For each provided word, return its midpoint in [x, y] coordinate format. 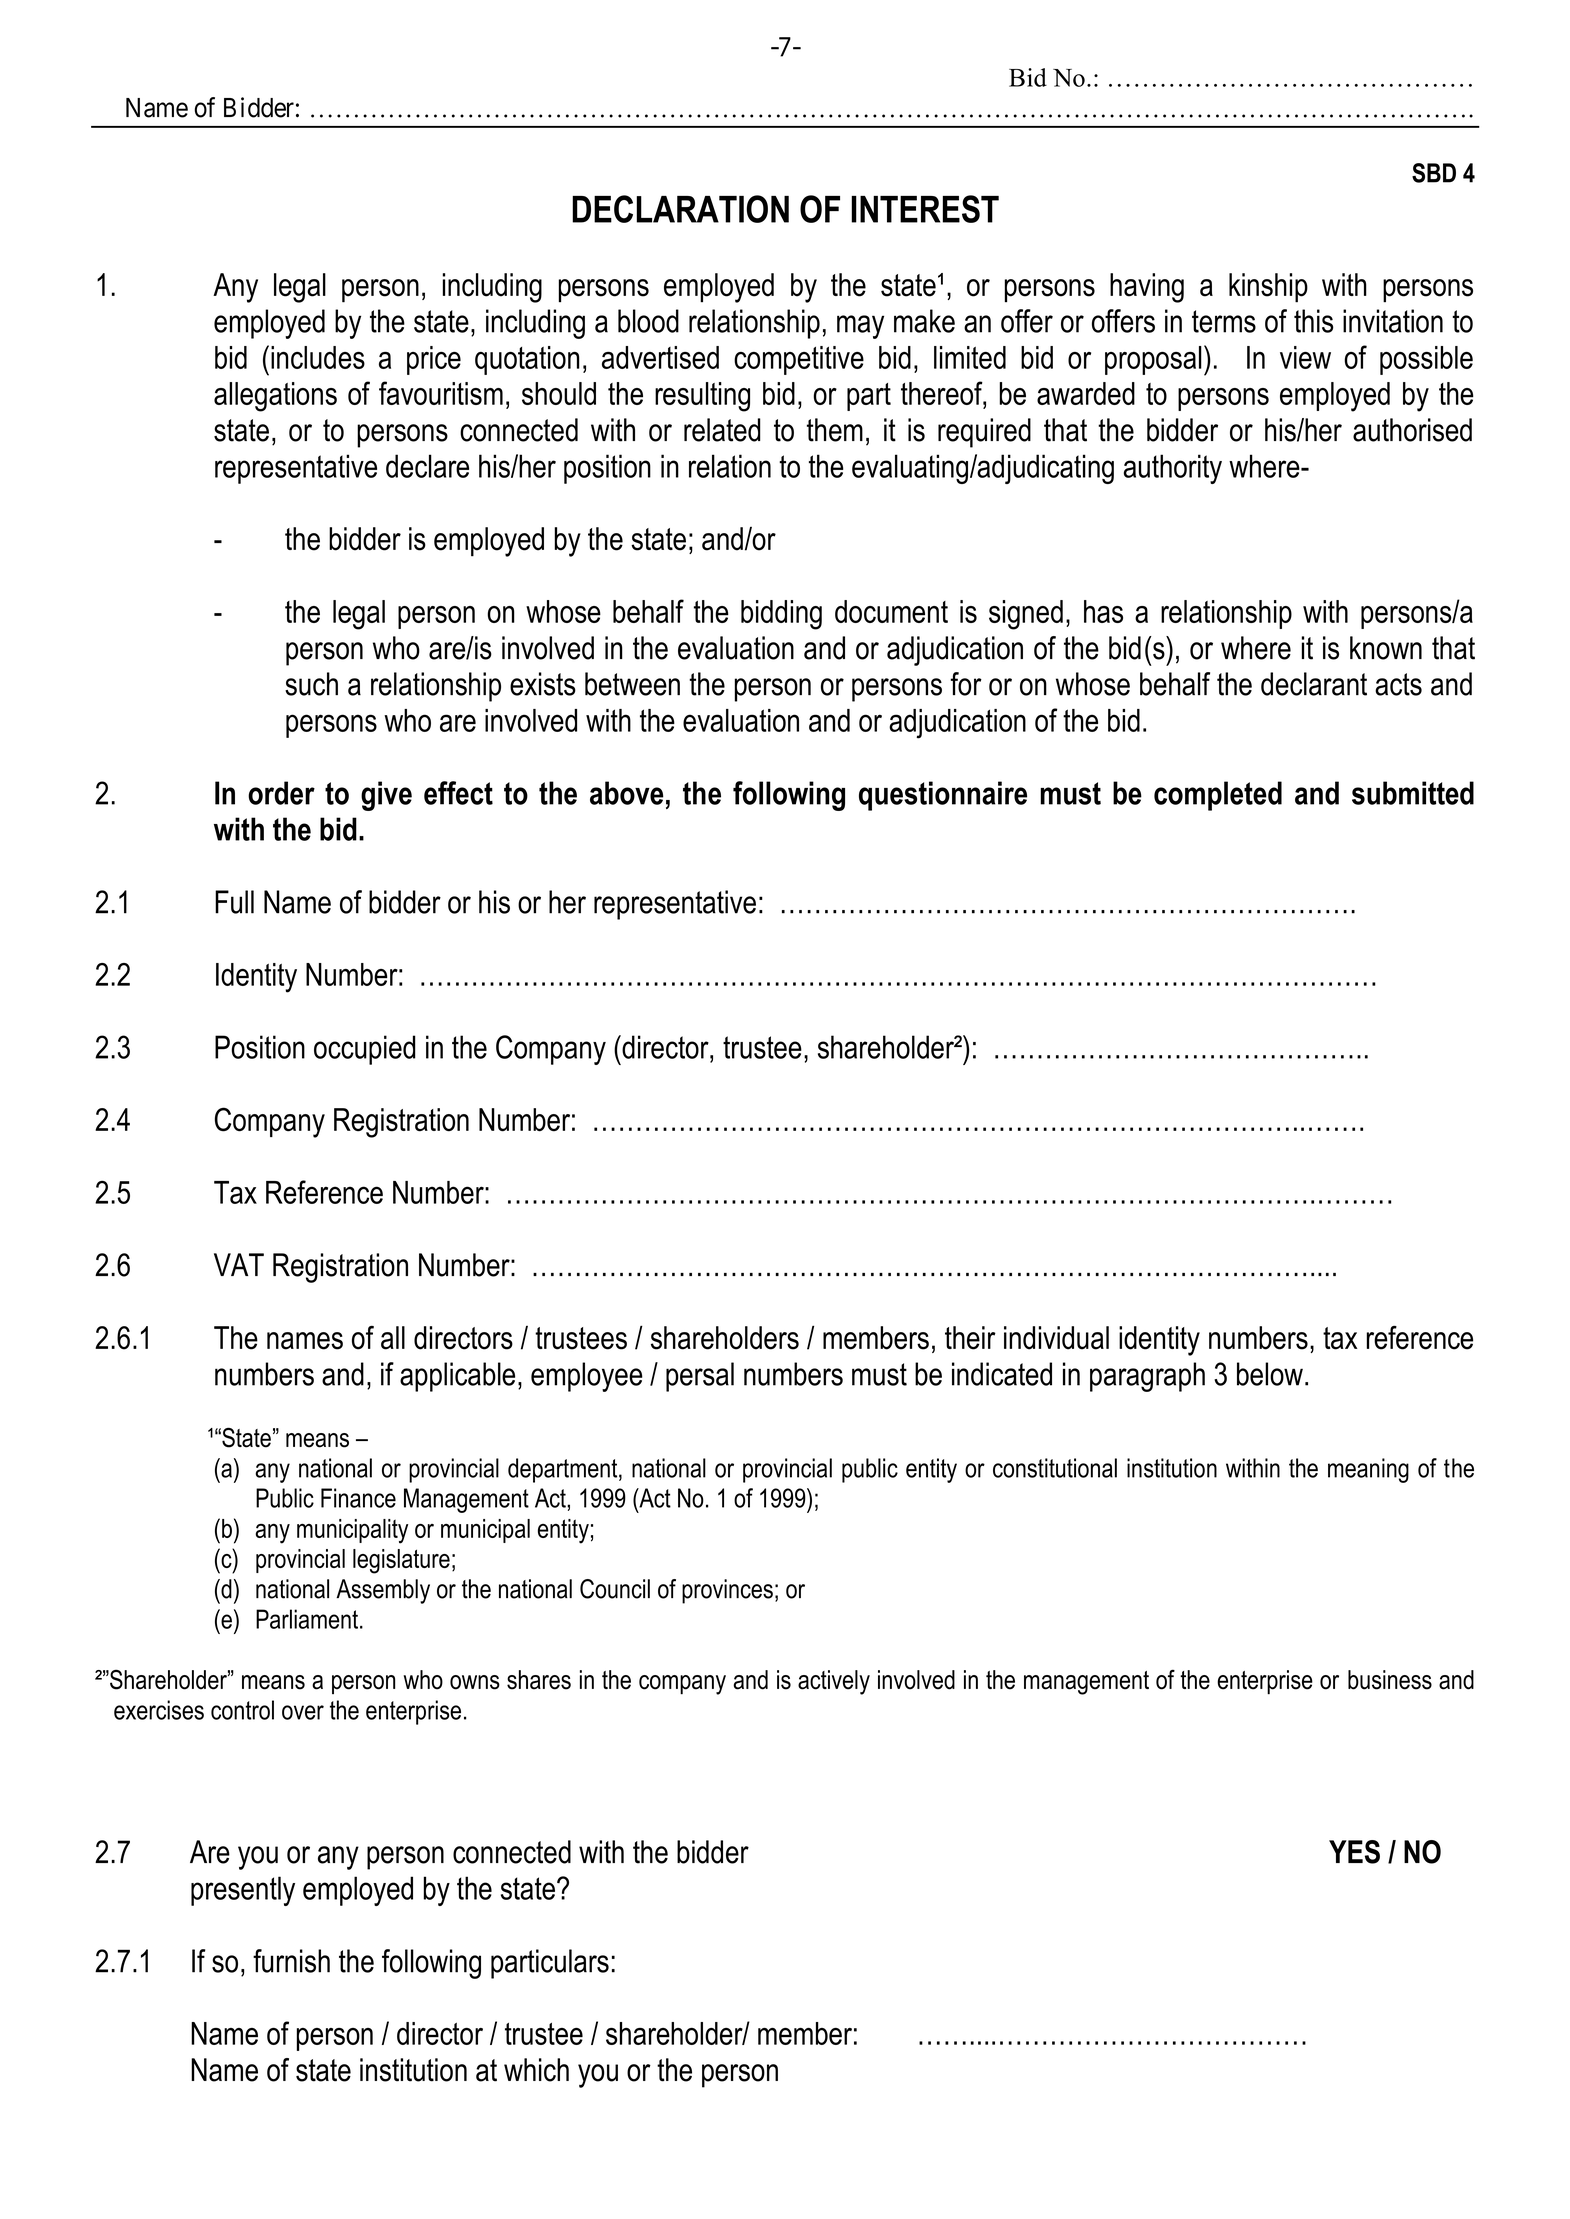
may [860, 327]
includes [318, 357]
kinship [1268, 288]
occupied [365, 1050]
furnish [291, 1961]
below [1270, 1374]
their [970, 1338]
